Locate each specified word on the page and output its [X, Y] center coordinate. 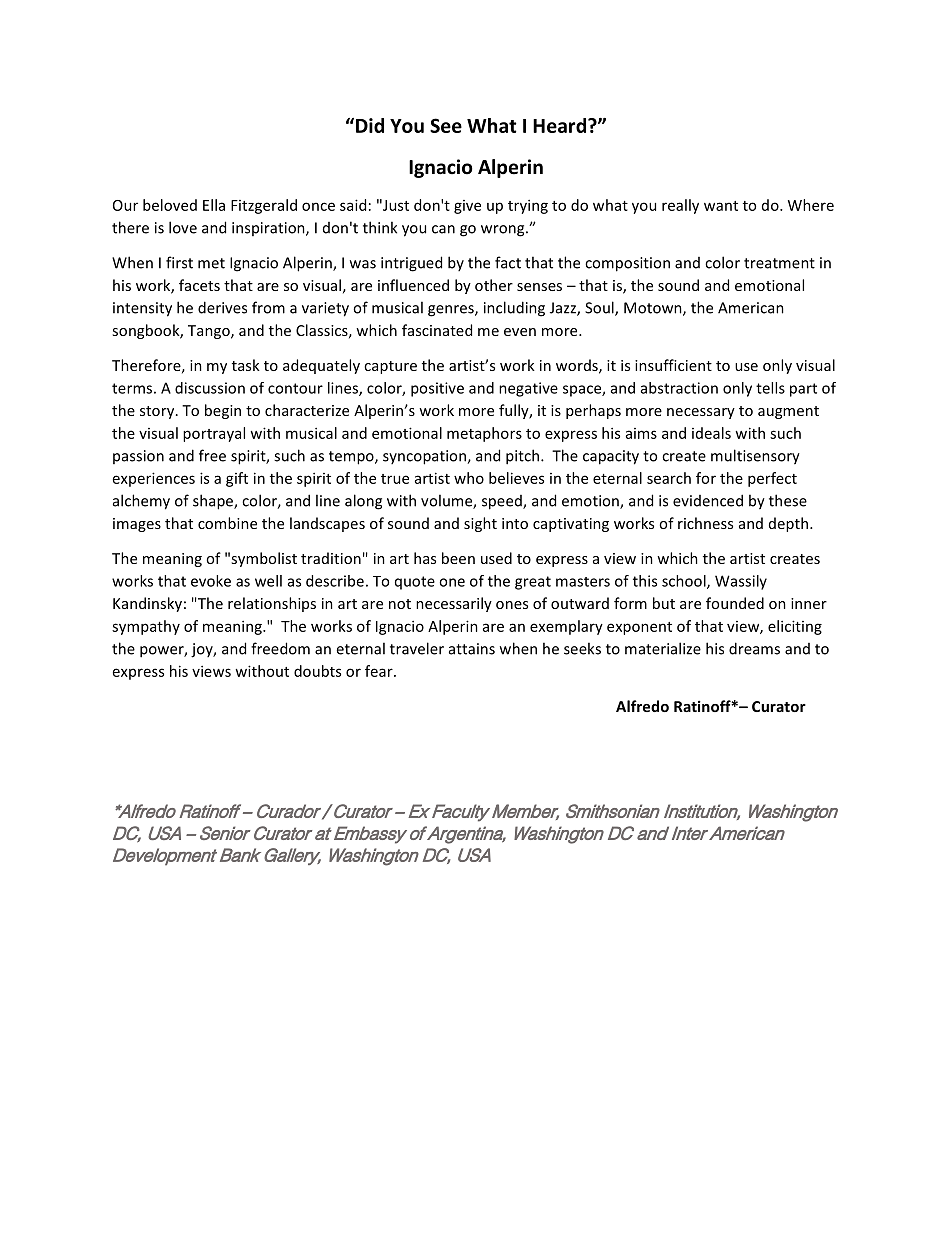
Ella [214, 205]
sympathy [146, 627]
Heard [559, 125]
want [721, 206]
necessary [701, 413]
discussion [210, 388]
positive [437, 389]
